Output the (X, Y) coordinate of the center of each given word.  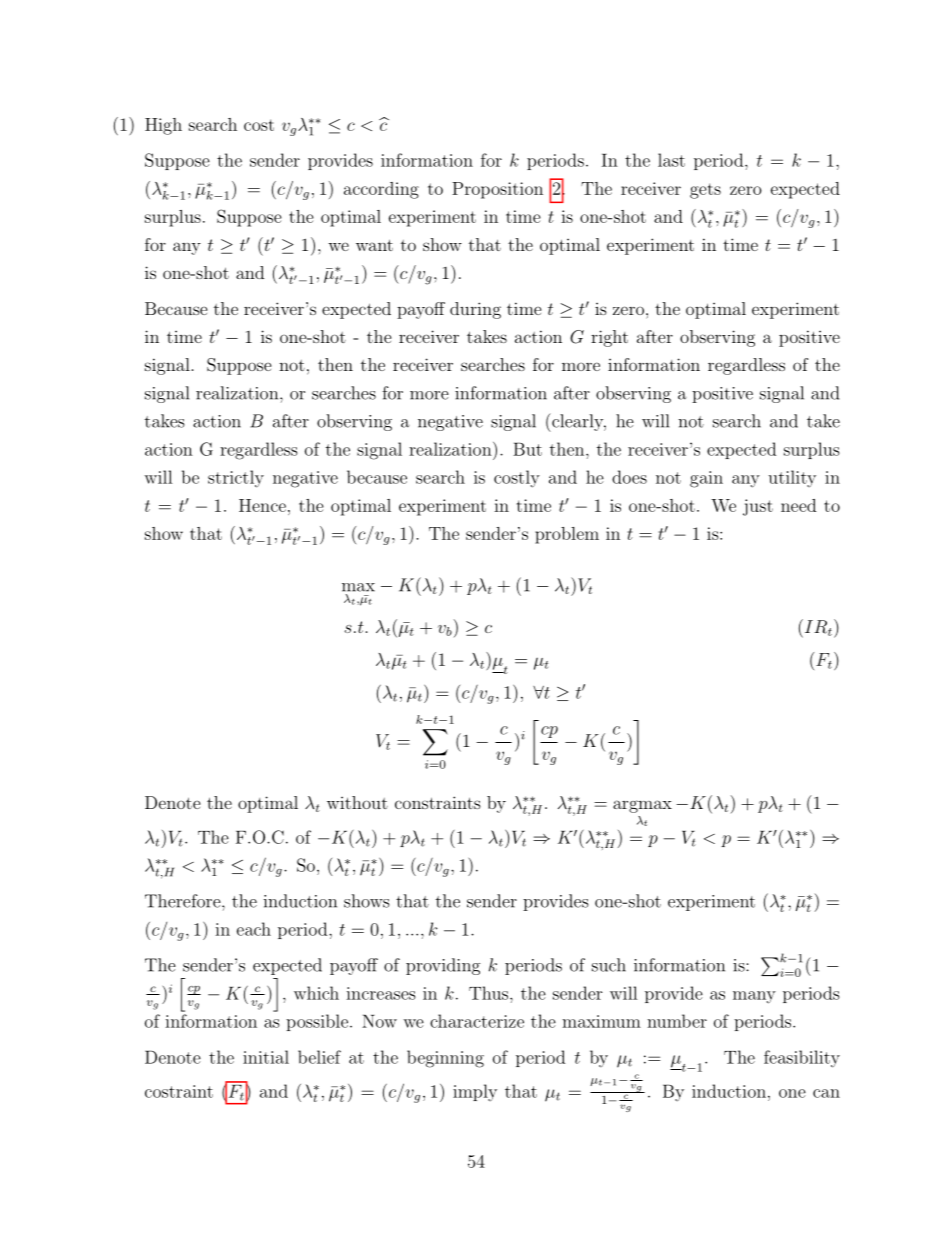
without (357, 802)
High (163, 126)
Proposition (497, 190)
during (475, 310)
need (798, 505)
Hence (262, 505)
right (609, 338)
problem (567, 535)
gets (705, 191)
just (758, 507)
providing (443, 966)
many (754, 997)
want (374, 245)
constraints (438, 802)
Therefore (184, 901)
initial (266, 1057)
